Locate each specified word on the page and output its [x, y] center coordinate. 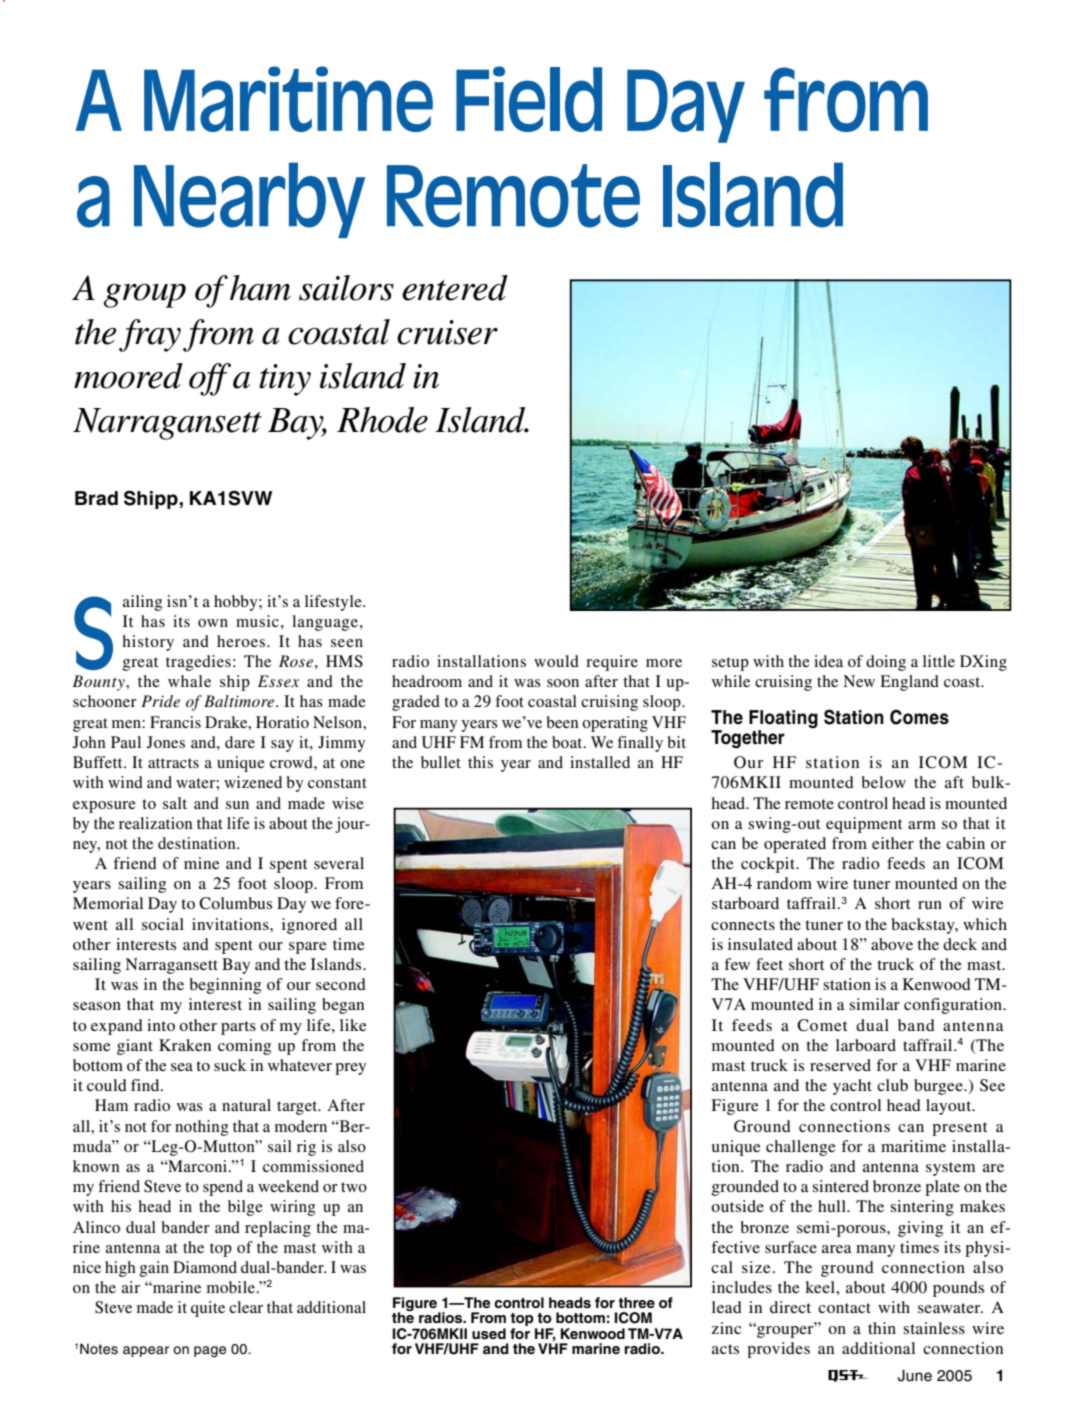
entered [455, 288]
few [737, 964]
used [489, 1333]
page [210, 1351]
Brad [96, 498]
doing [886, 663]
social [163, 924]
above [892, 944]
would [556, 661]
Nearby [249, 200]
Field [529, 99]
